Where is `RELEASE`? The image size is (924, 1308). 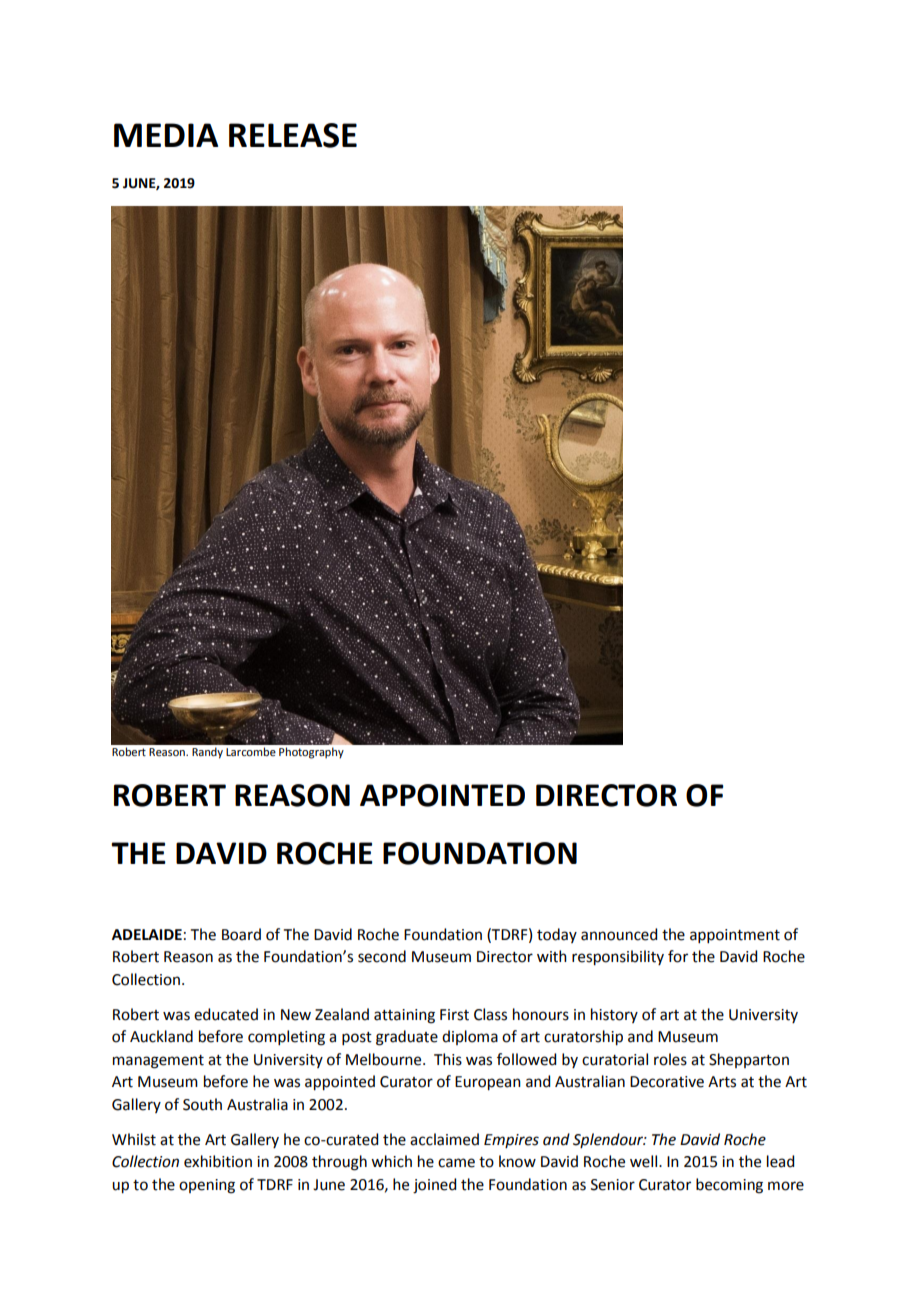 RELEASE is located at coordinates (293, 135).
